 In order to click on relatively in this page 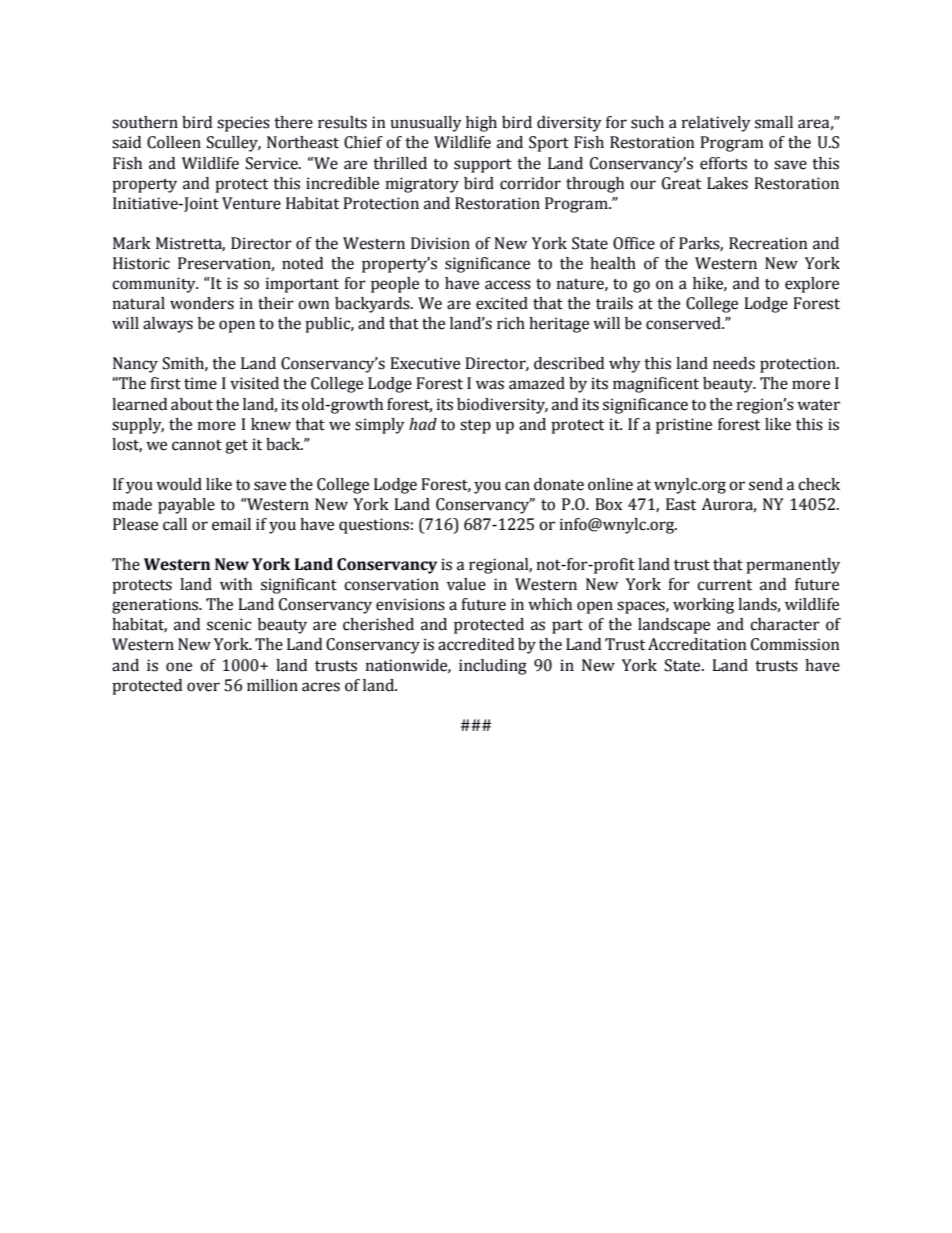, I will do `click(716, 124)`.
